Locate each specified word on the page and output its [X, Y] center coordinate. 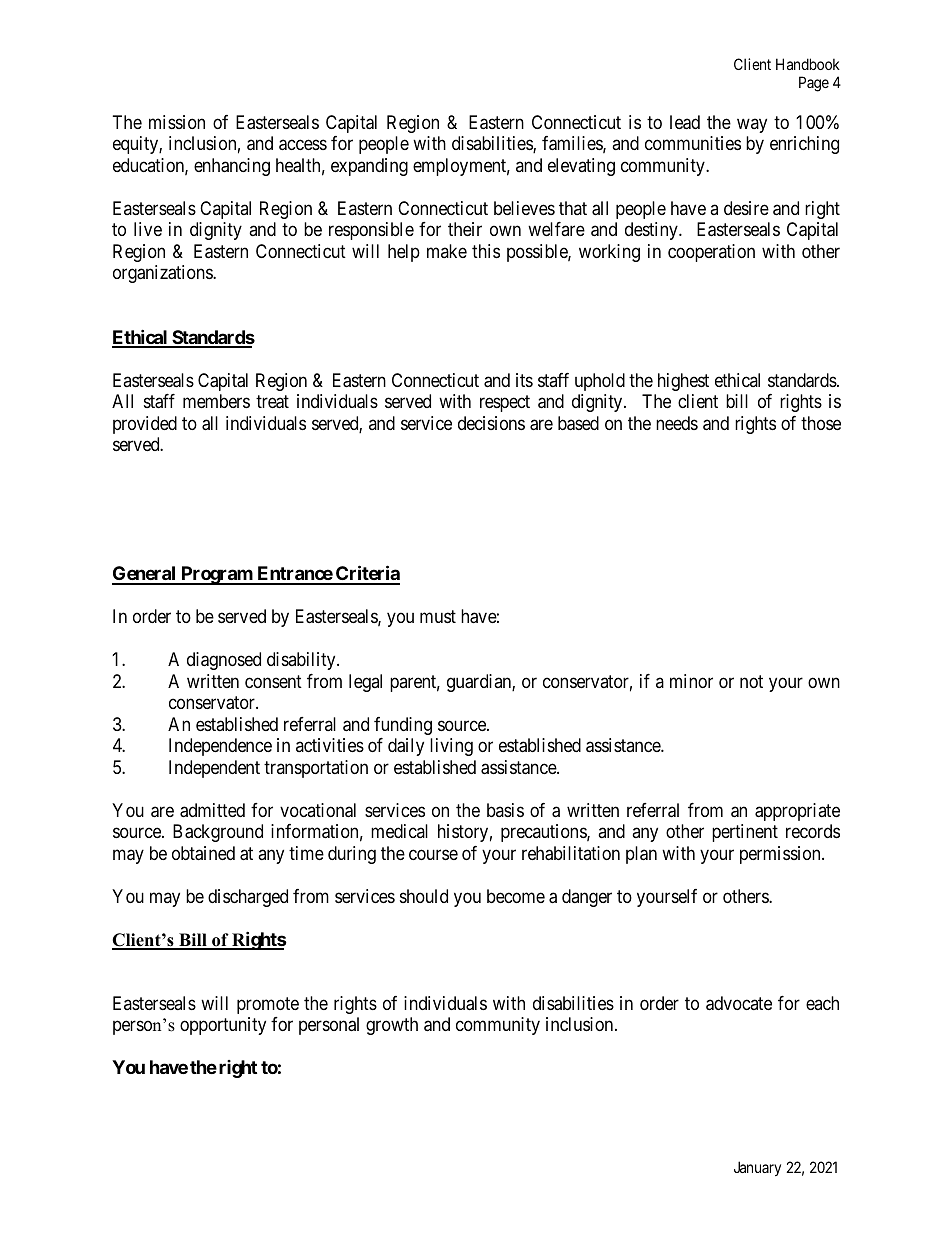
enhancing [232, 167]
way [752, 125]
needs [677, 423]
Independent [214, 769]
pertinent [745, 833]
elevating [581, 167]
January [757, 1168]
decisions [491, 423]
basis [505, 810]
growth [392, 1026]
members [216, 401]
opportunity [223, 1026]
